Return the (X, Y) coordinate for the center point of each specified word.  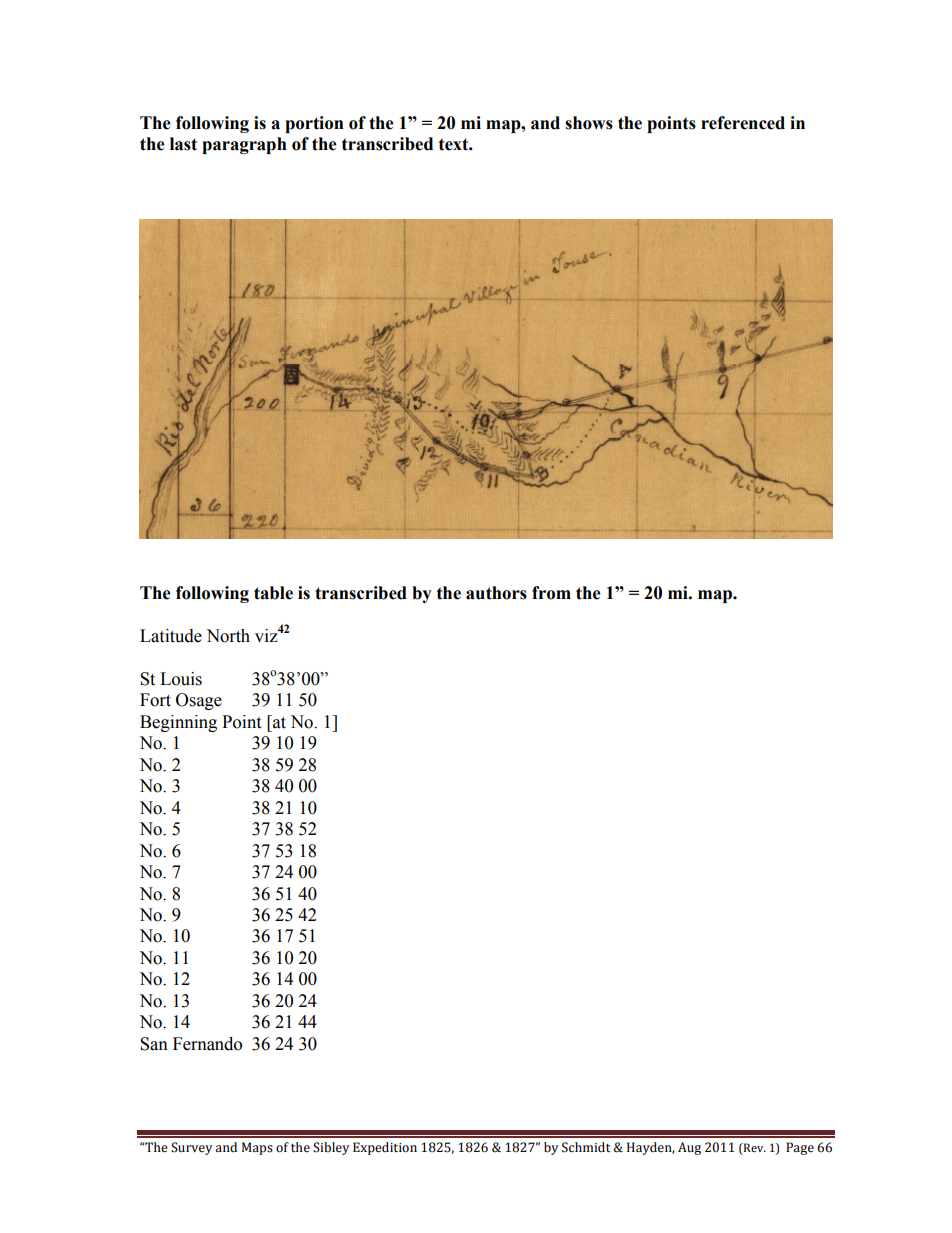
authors (496, 593)
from (551, 593)
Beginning (178, 723)
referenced (743, 123)
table (273, 593)
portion (314, 124)
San (154, 1044)
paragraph (244, 145)
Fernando (207, 1044)
